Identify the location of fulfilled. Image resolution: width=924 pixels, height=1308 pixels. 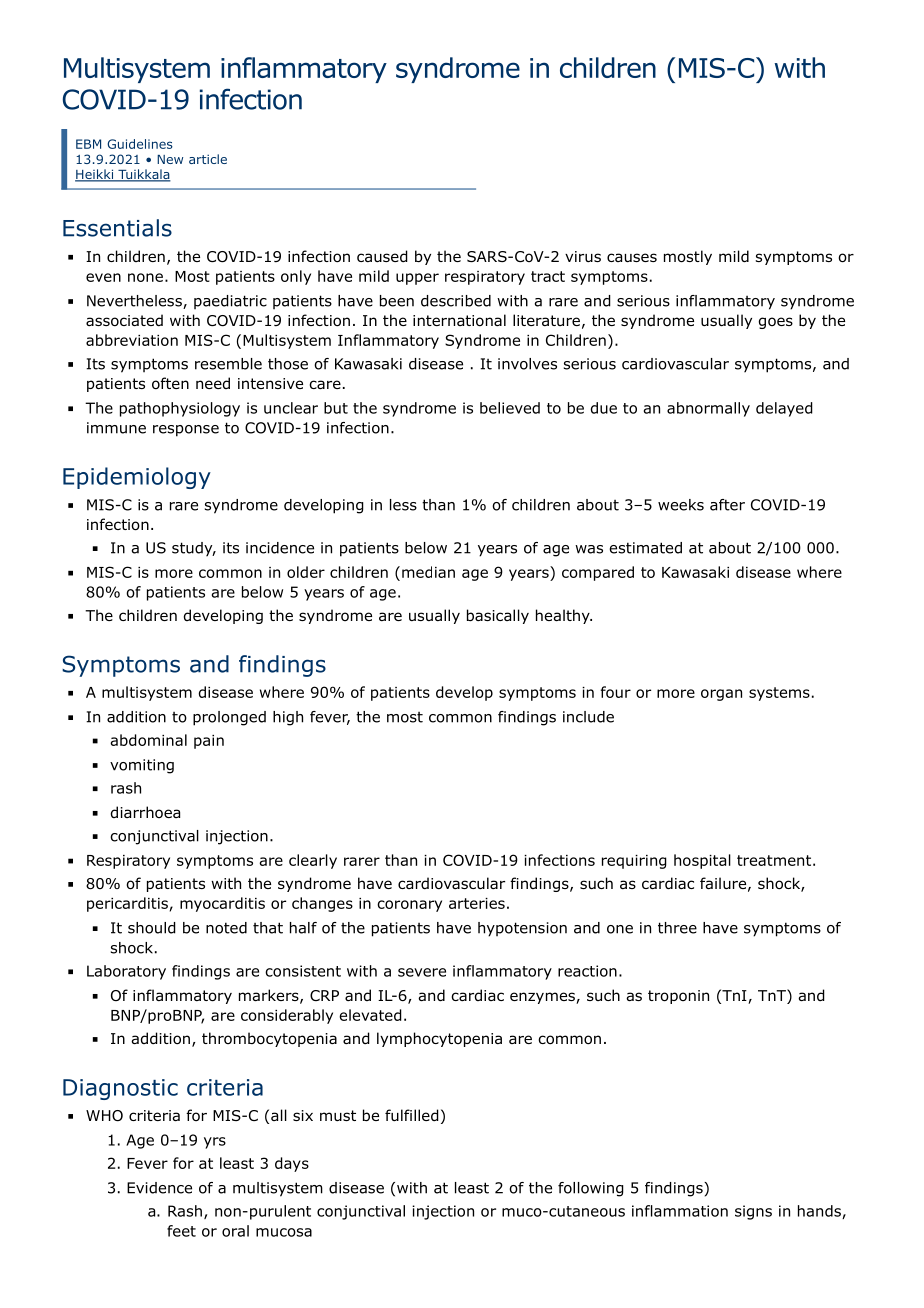
(412, 1115).
